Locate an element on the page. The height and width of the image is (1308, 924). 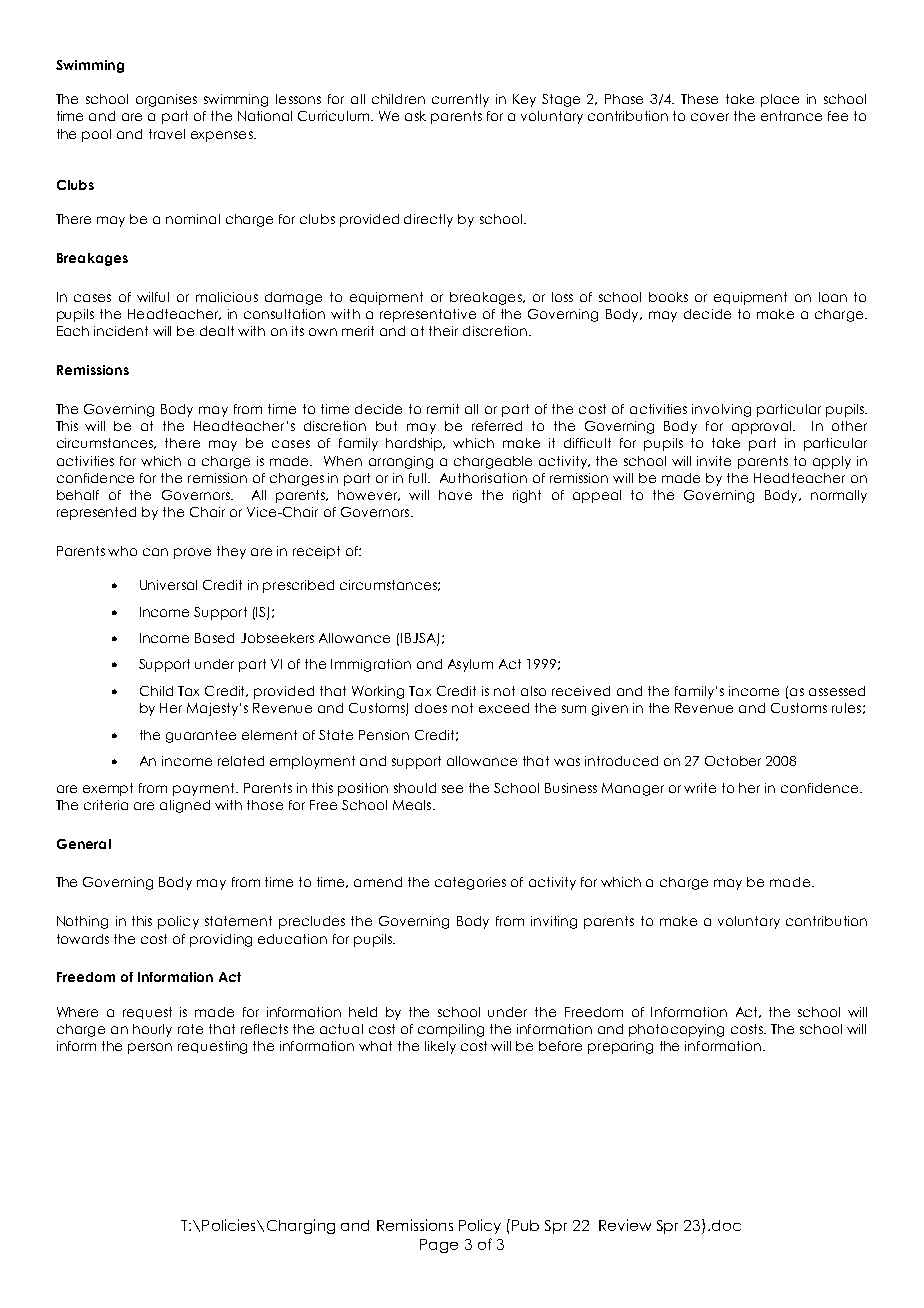
assessed is located at coordinates (837, 691).
